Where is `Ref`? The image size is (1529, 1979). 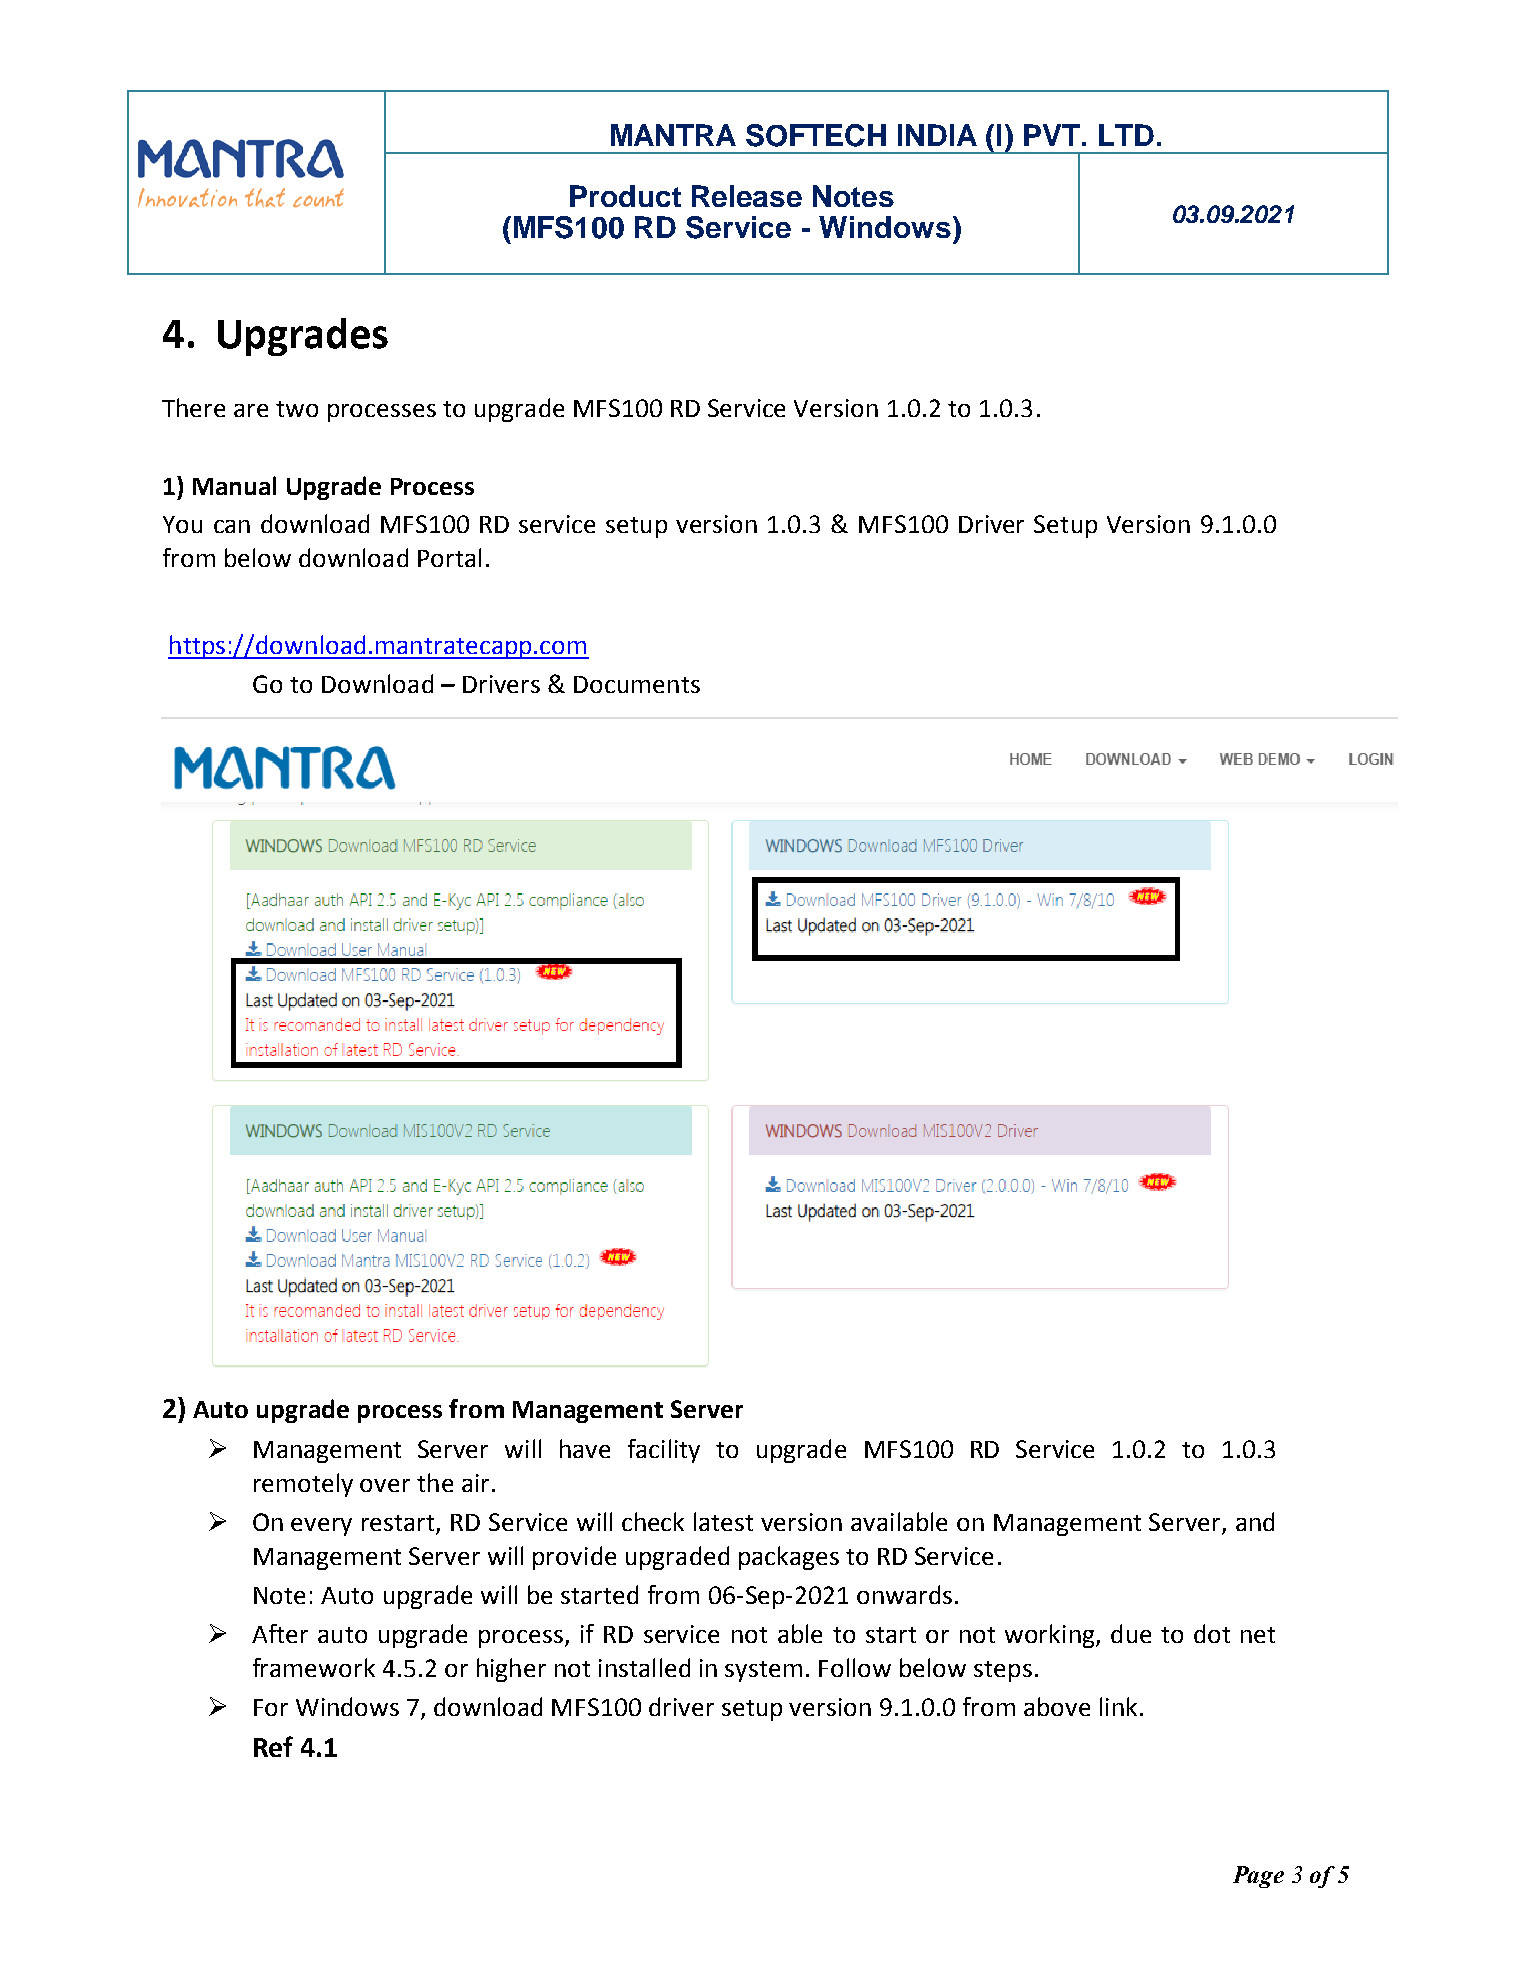 Ref is located at coordinates (273, 1746).
